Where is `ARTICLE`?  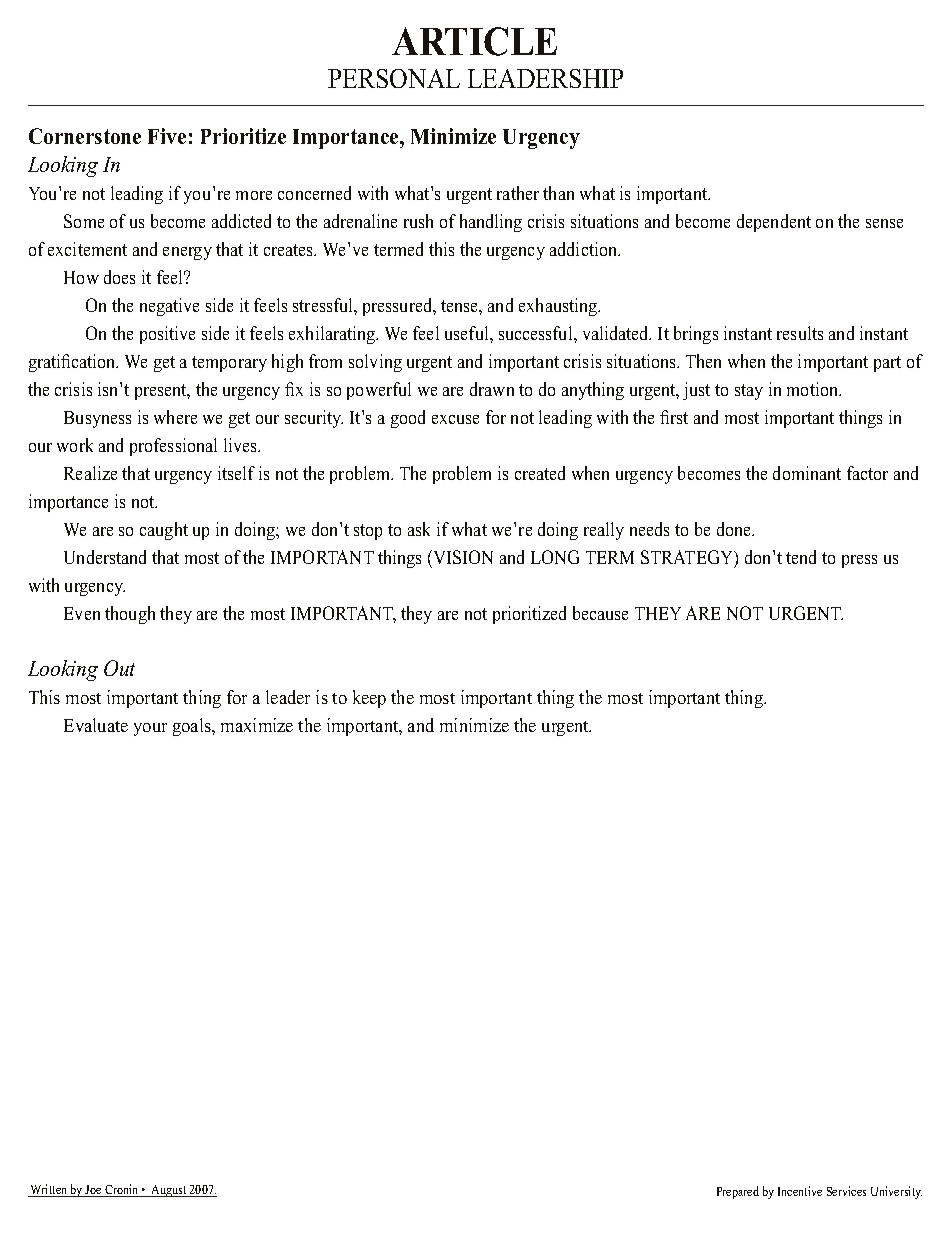 ARTICLE is located at coordinates (474, 41).
